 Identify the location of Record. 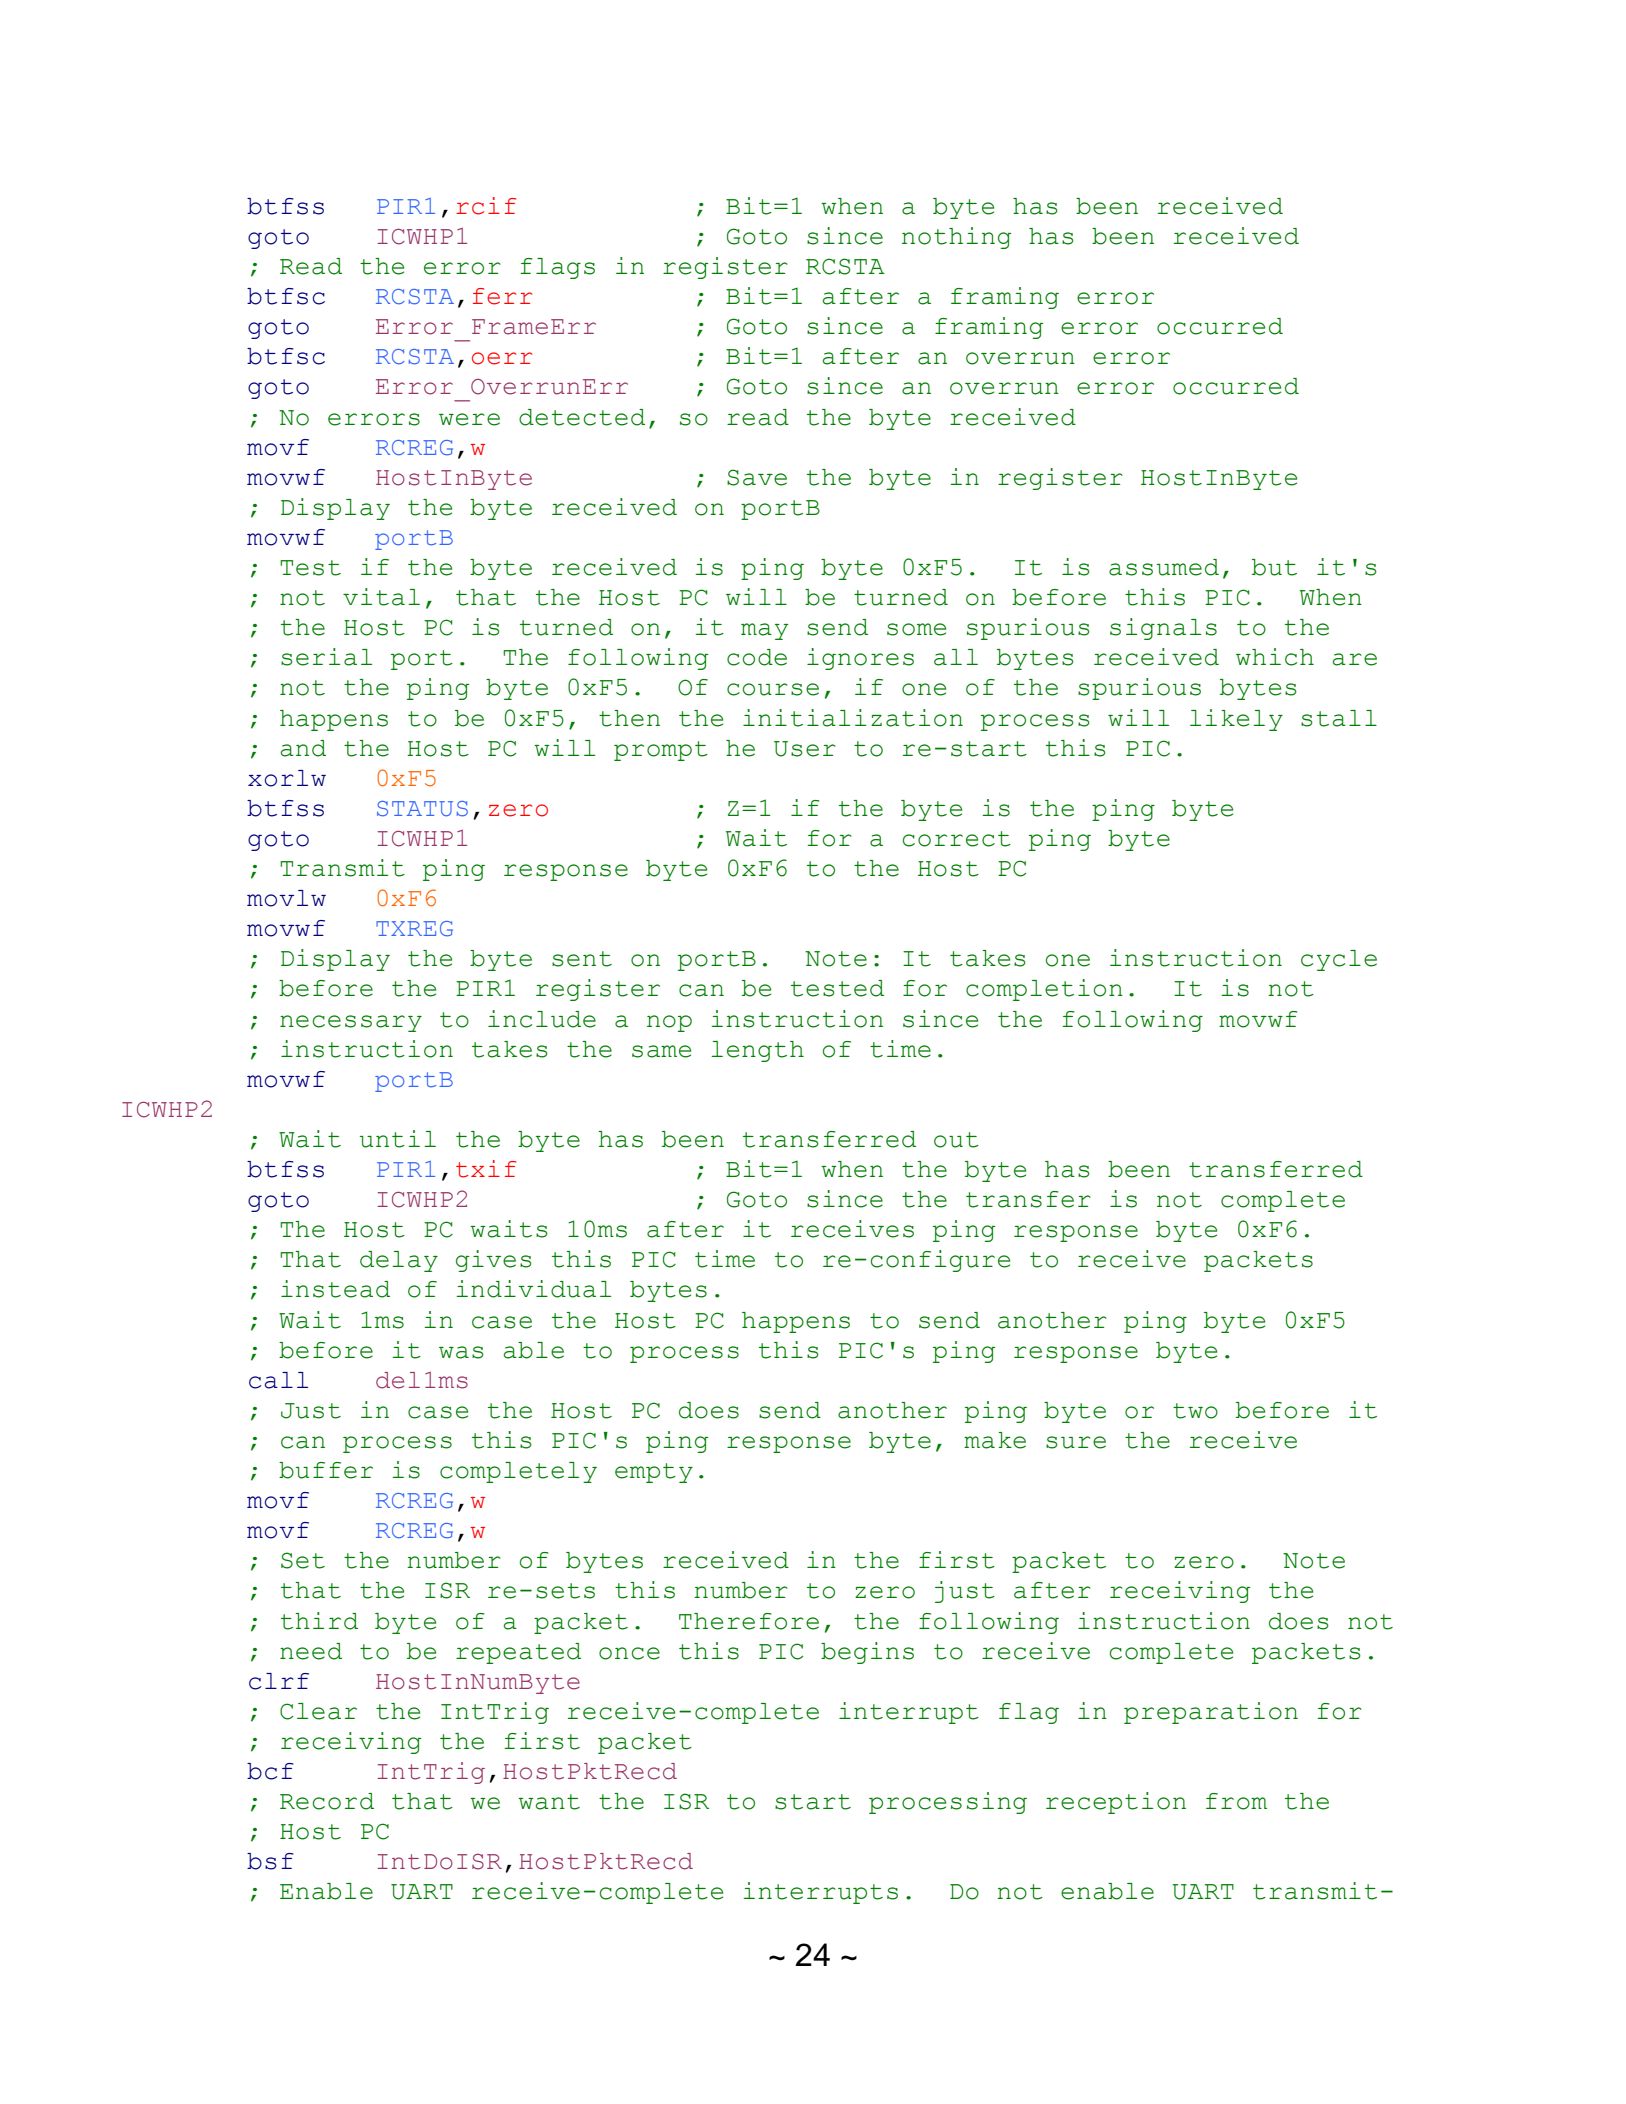
(327, 1801).
